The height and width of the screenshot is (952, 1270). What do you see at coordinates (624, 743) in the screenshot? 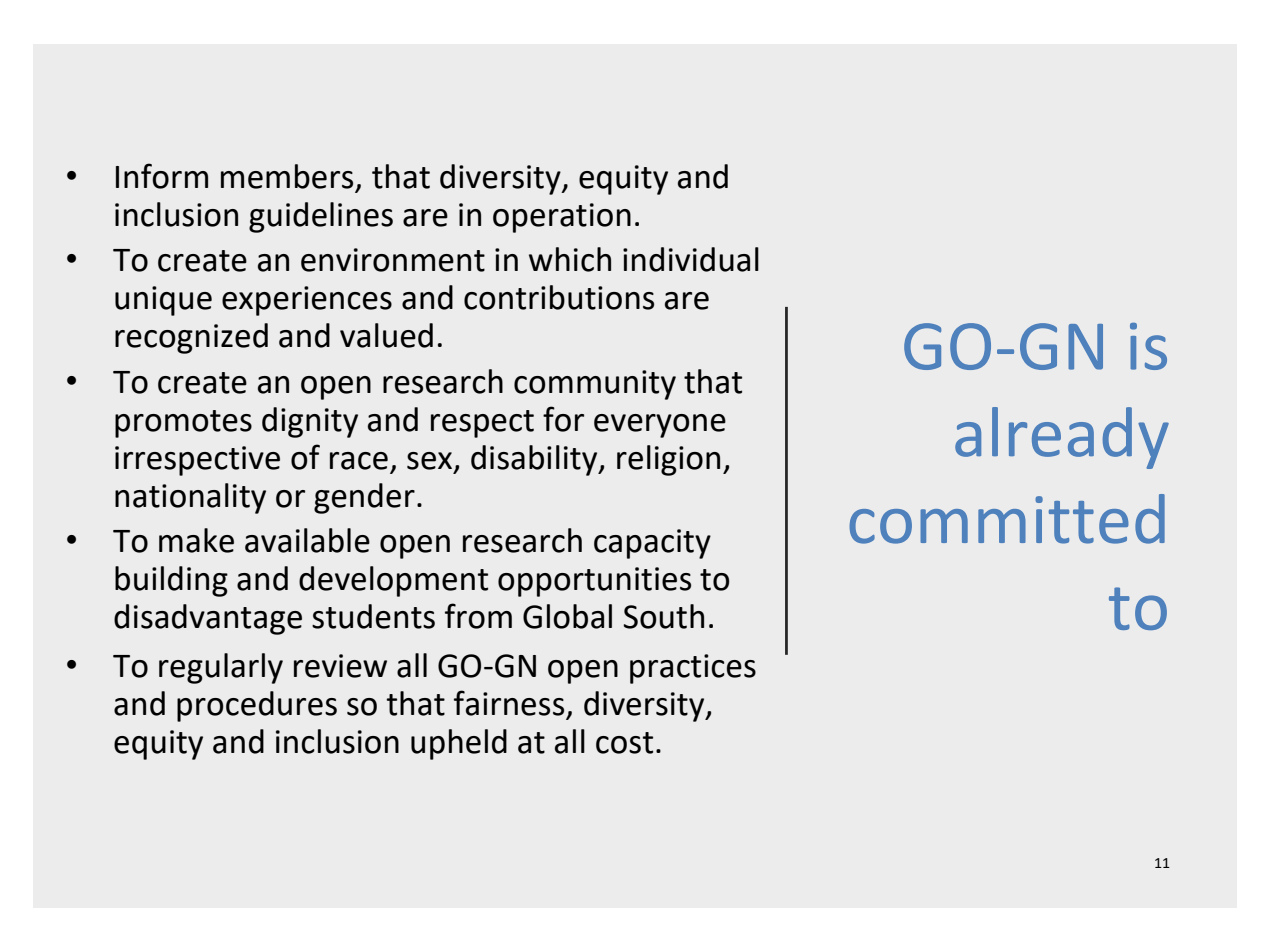
I see `cost` at bounding box center [624, 743].
